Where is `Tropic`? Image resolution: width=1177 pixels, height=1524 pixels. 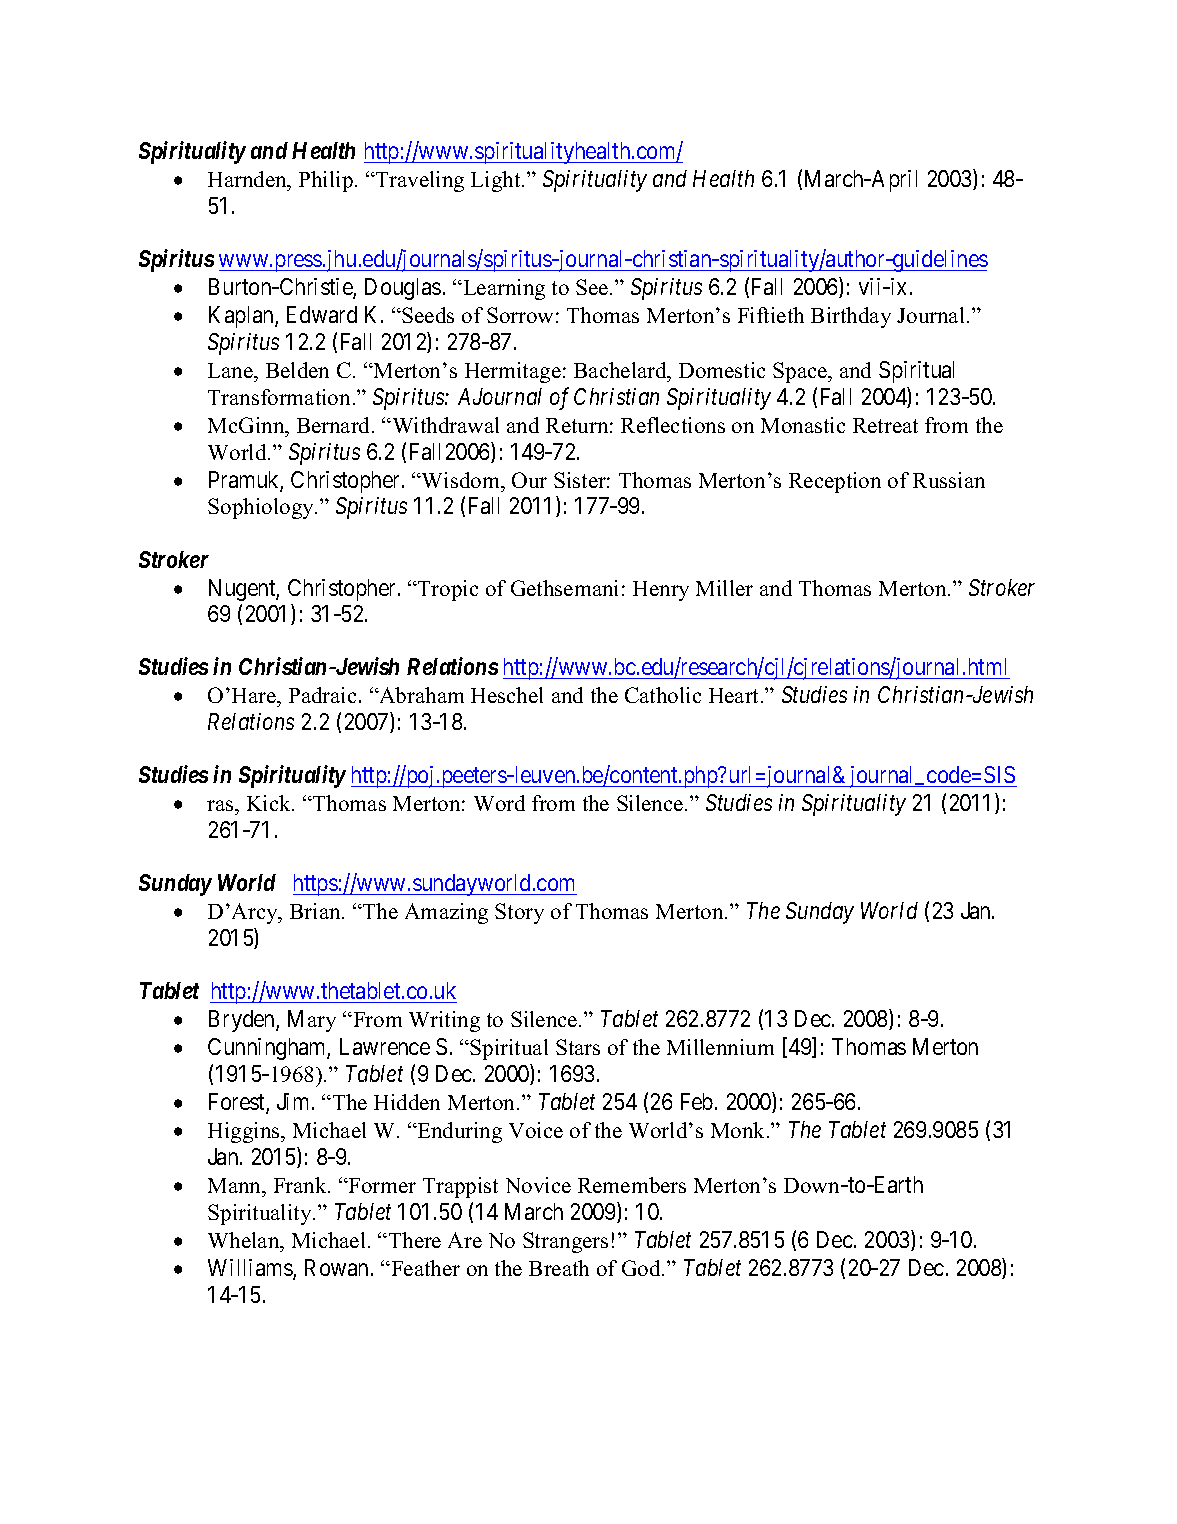
Tropic is located at coordinates (447, 590).
